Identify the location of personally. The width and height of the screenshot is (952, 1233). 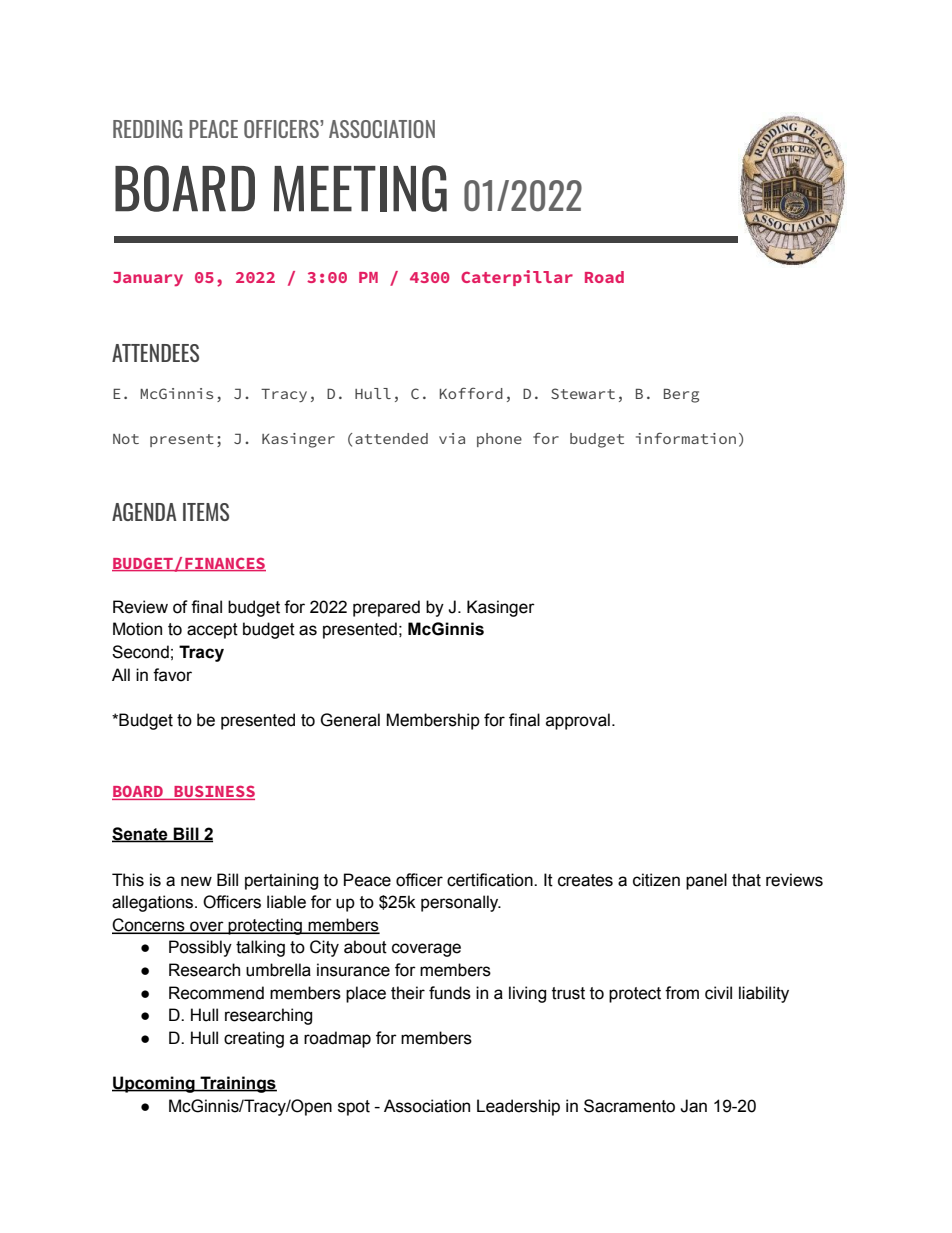
(461, 903).
